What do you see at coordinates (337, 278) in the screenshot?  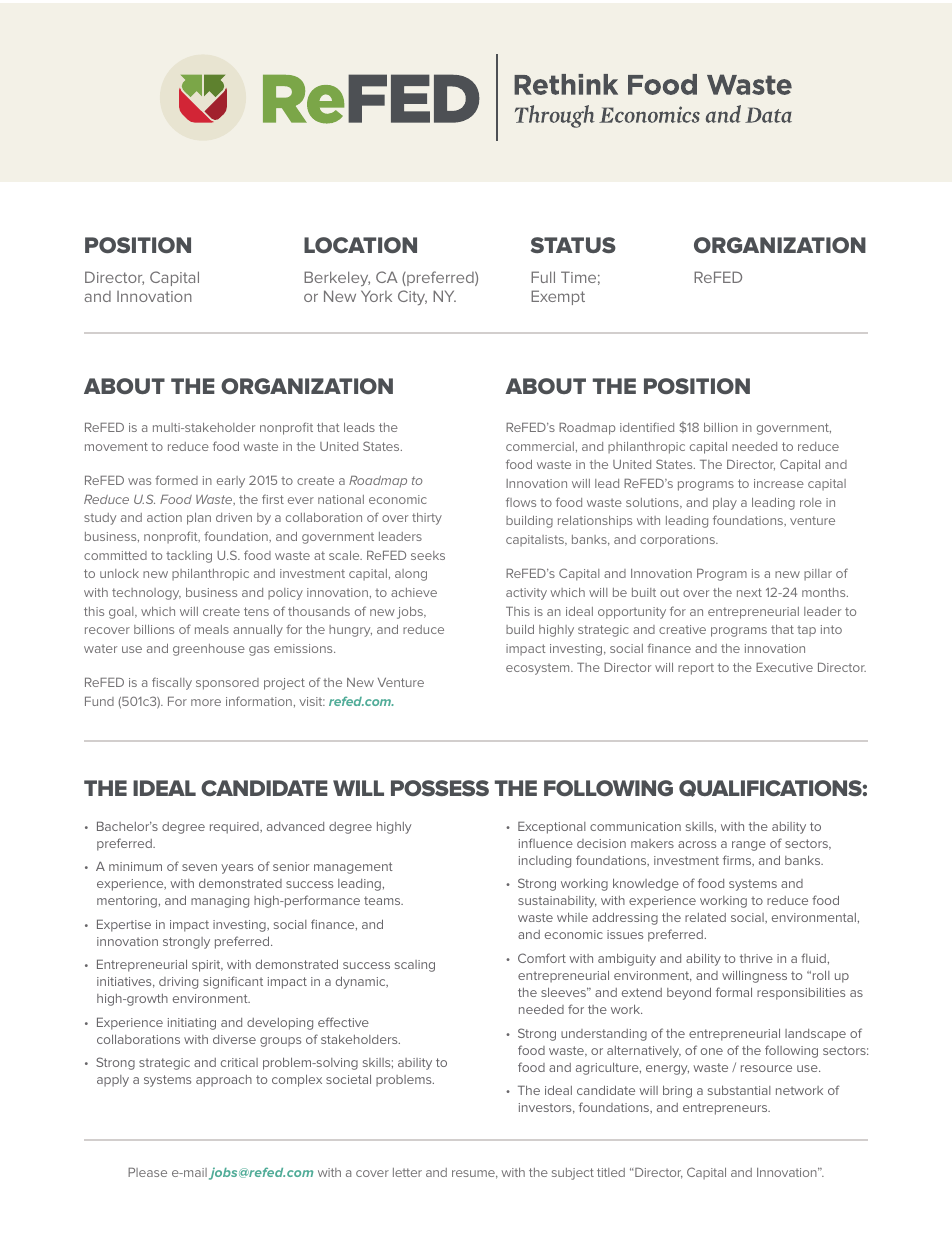 I see `Berkeley` at bounding box center [337, 278].
